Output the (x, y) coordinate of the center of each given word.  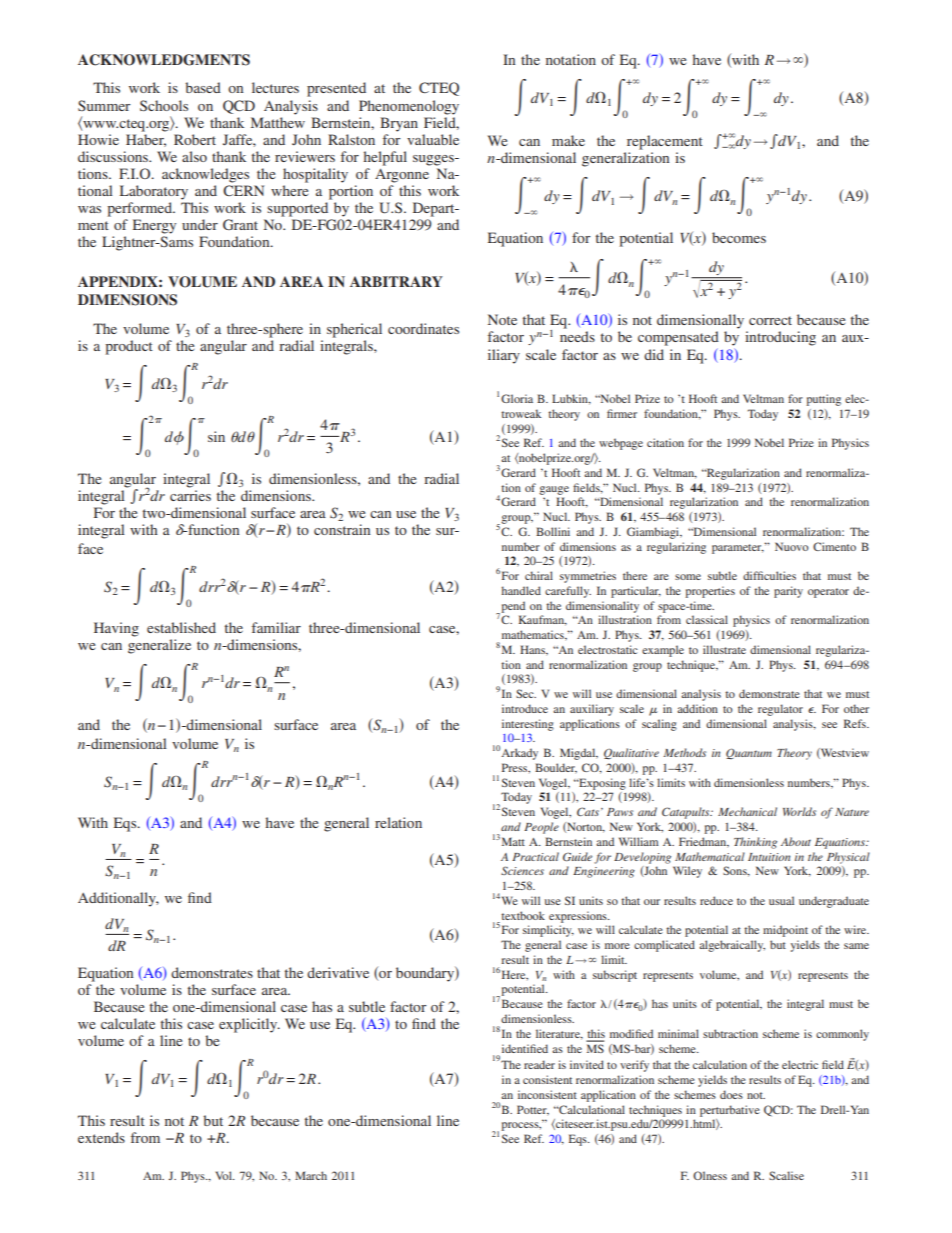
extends (101, 1137)
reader (539, 1064)
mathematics (534, 635)
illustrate (724, 649)
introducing (780, 338)
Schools (164, 105)
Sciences (522, 870)
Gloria (517, 398)
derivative (338, 972)
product (129, 347)
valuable (433, 139)
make (568, 140)
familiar (276, 627)
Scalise (786, 1175)
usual (781, 900)
